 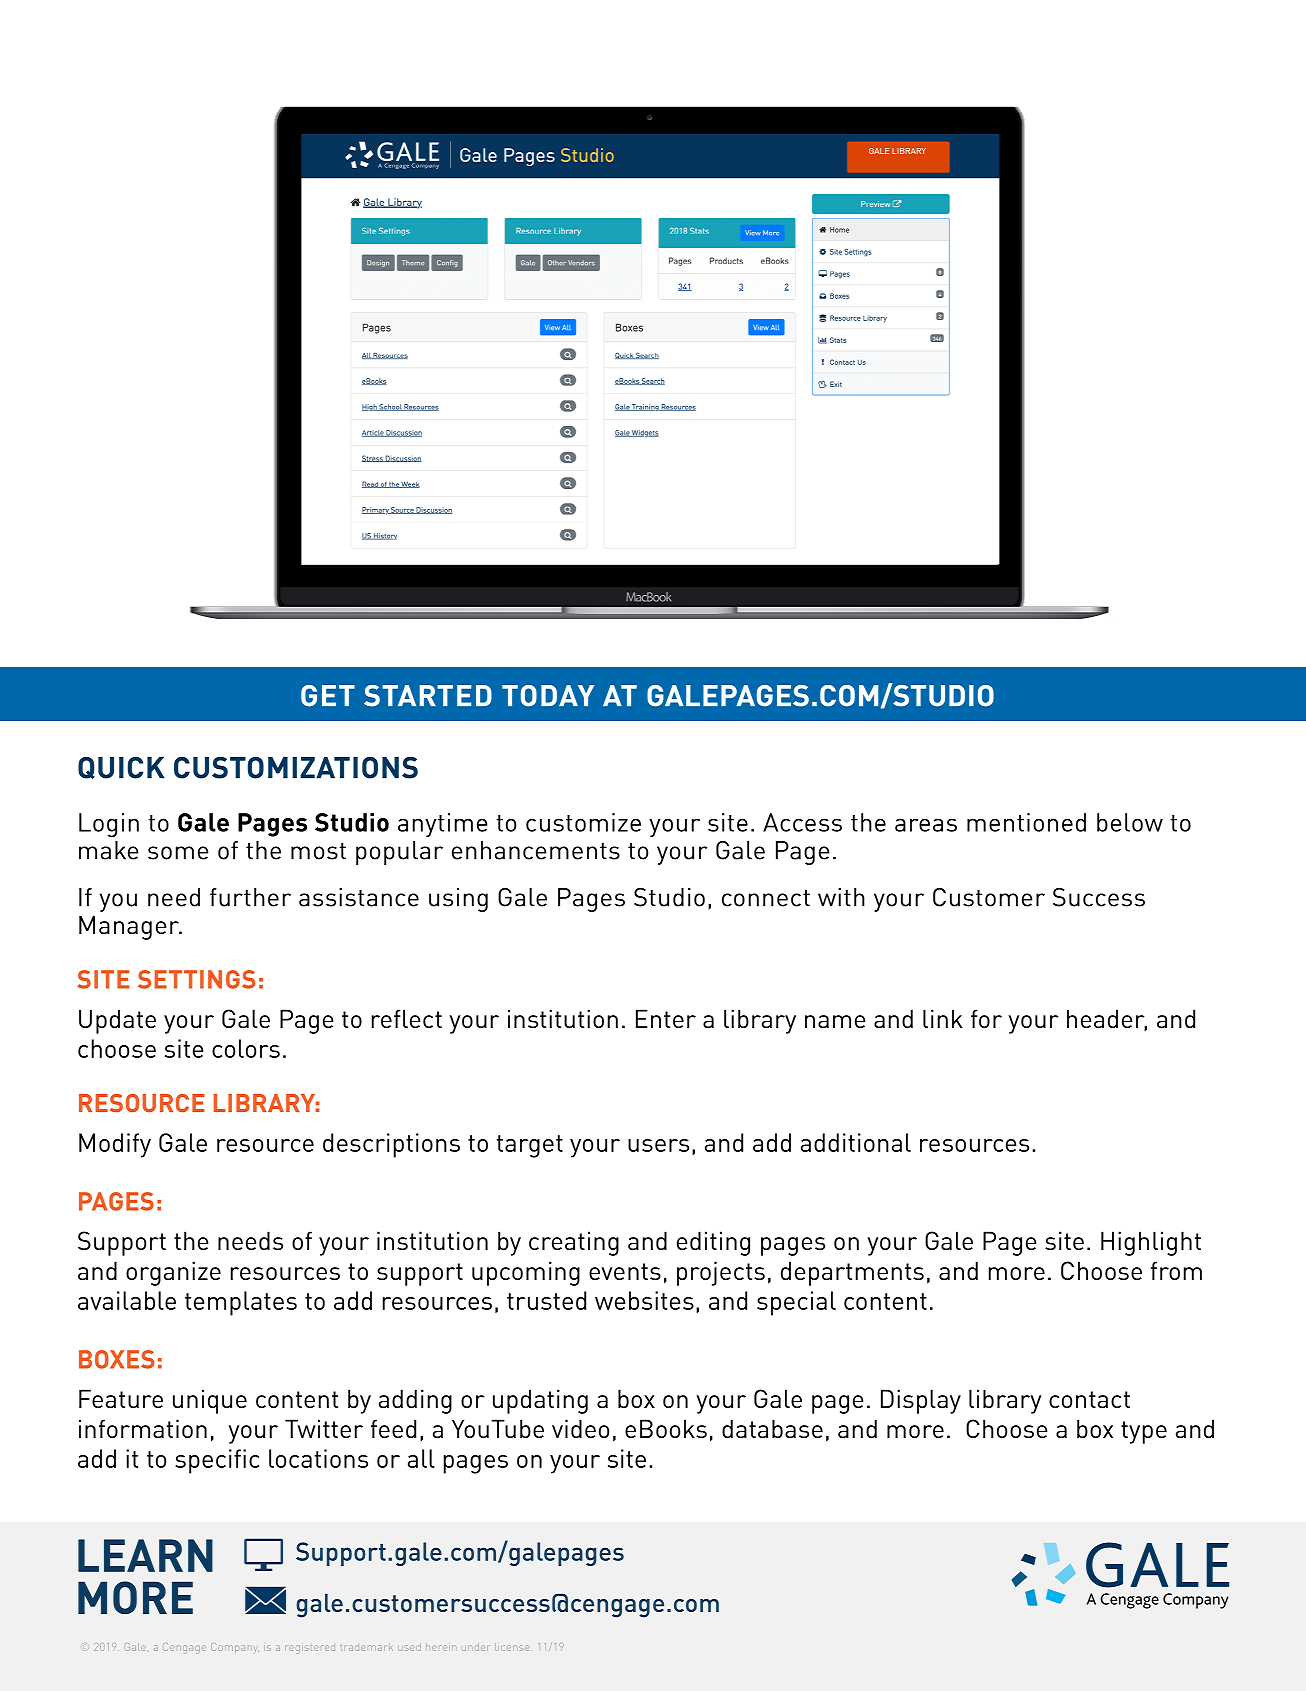 I want to click on Modify, so click(x=115, y=1145).
